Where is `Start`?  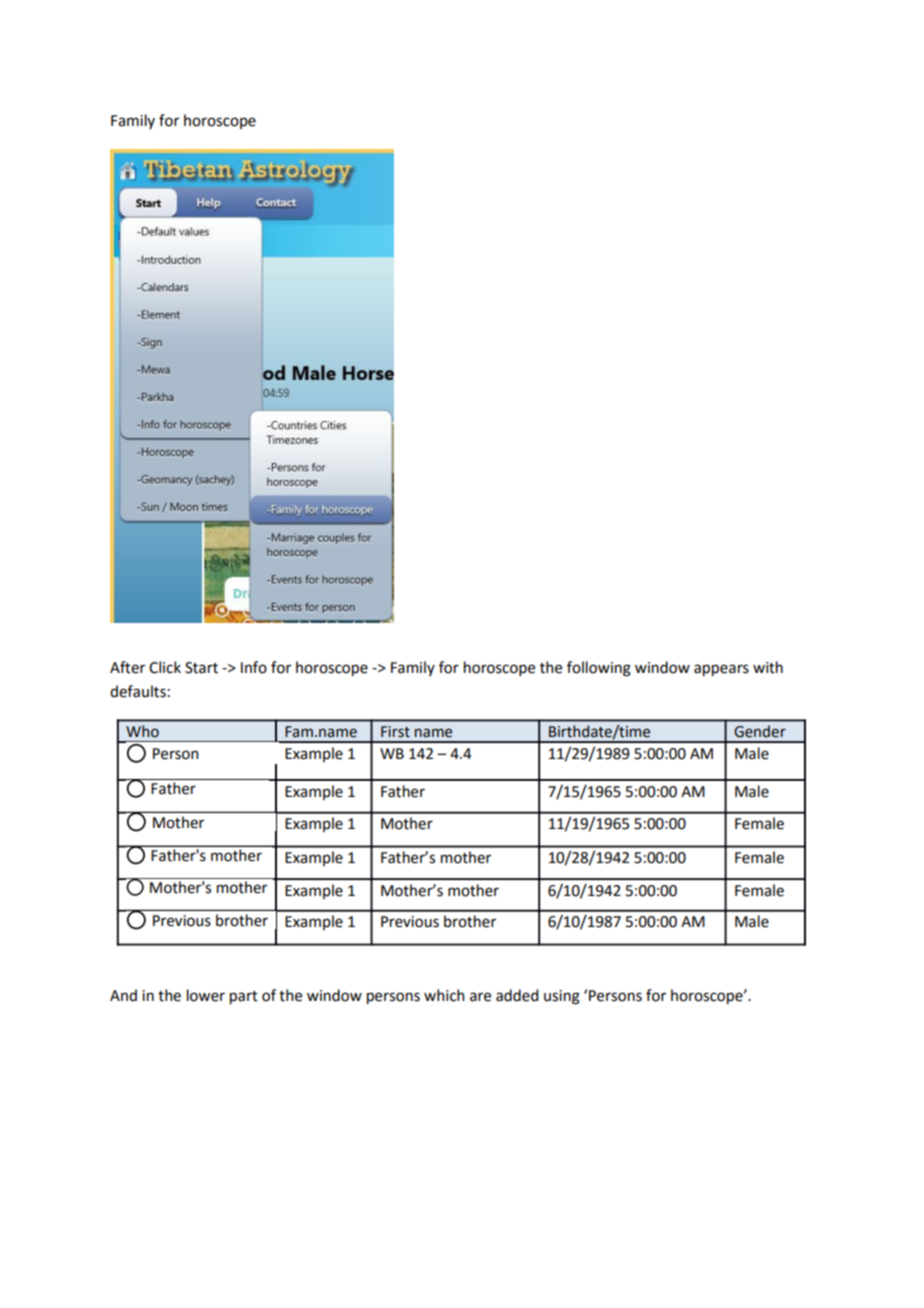
Start is located at coordinates (201, 668).
